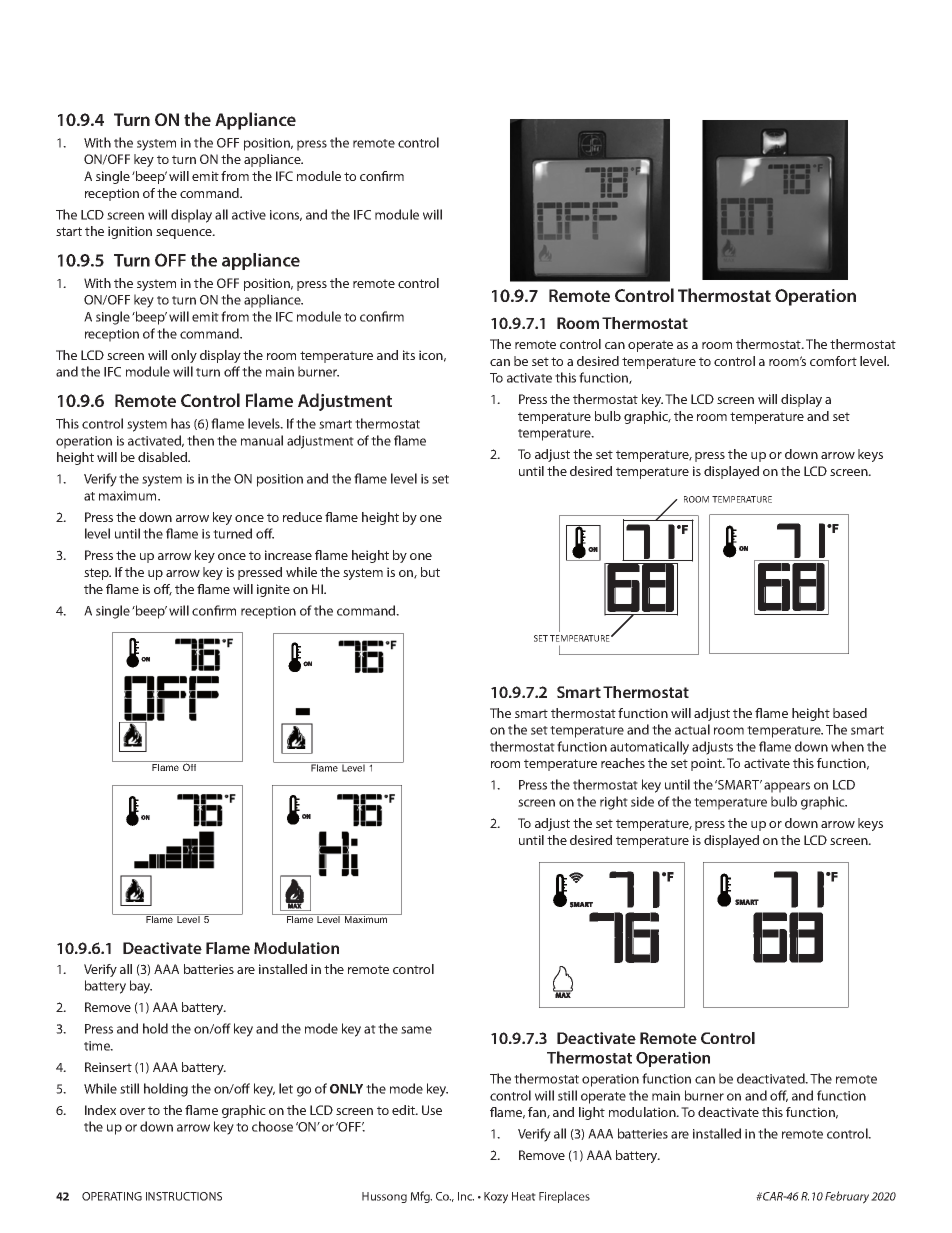  What do you see at coordinates (409, 355) in the screenshot?
I see `its` at bounding box center [409, 355].
